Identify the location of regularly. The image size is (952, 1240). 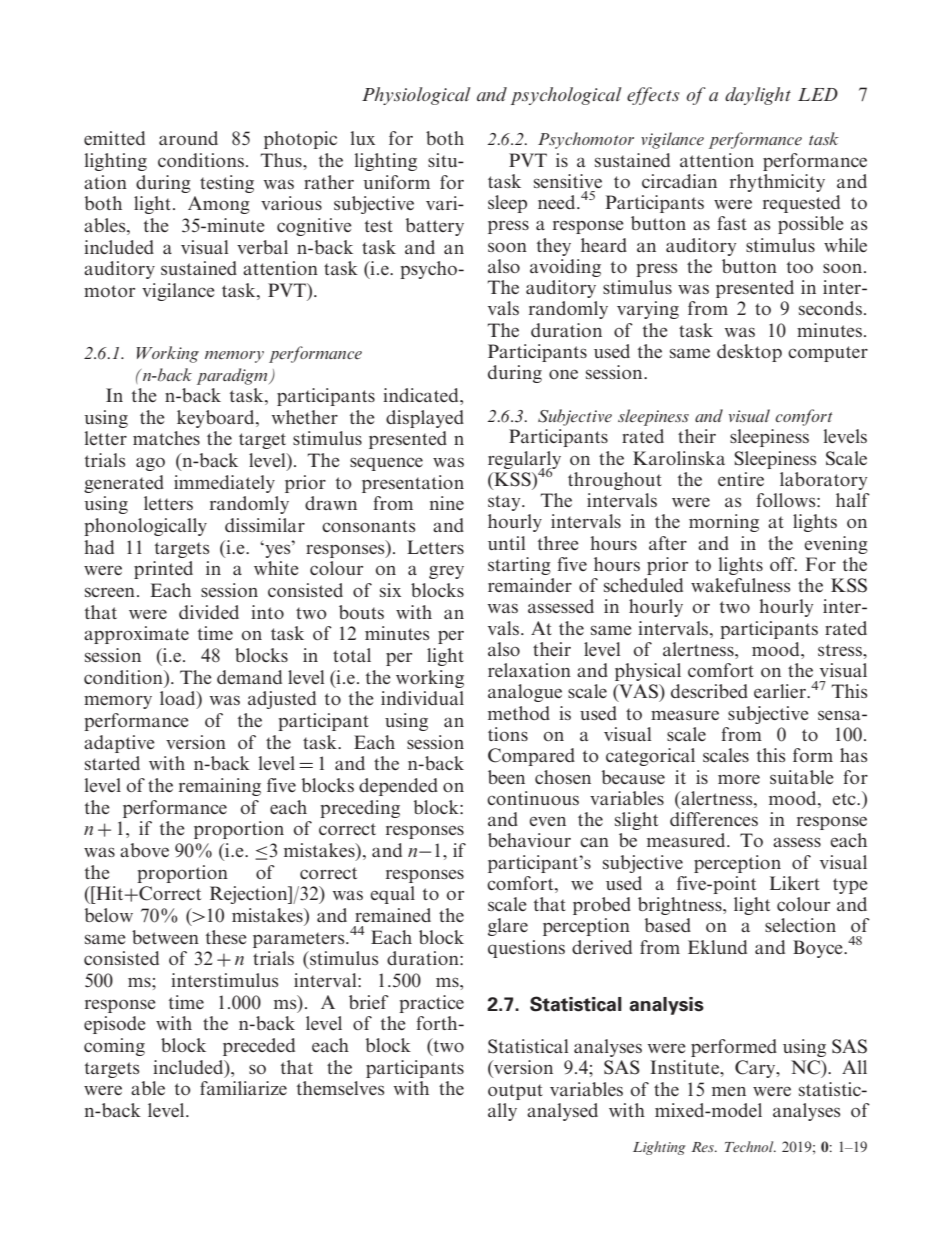
(524, 461).
